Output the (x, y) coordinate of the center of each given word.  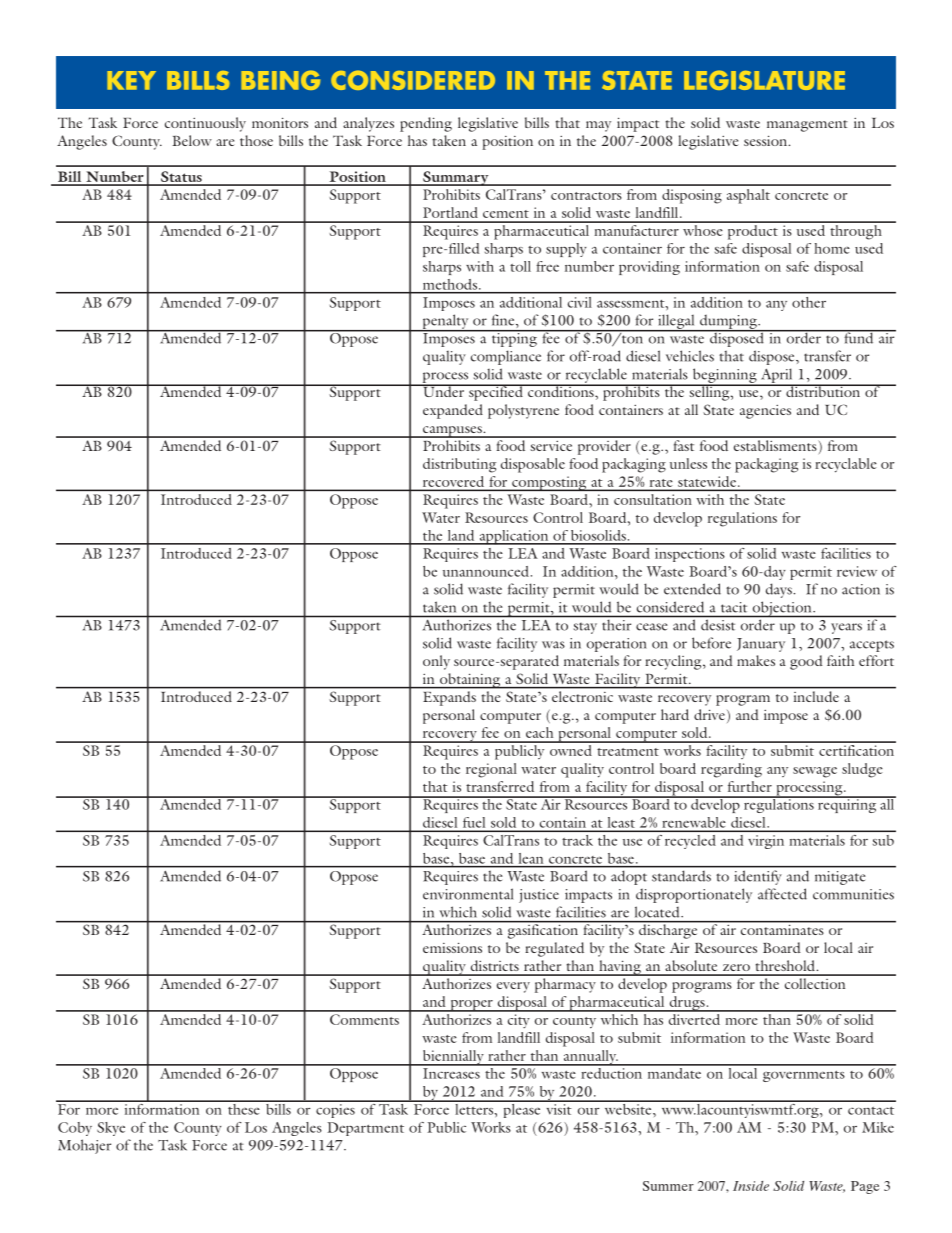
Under (444, 390)
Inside (751, 1186)
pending (426, 124)
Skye (111, 1129)
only (436, 662)
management (807, 126)
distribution (823, 390)
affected (782, 894)
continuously (205, 124)
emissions (452, 947)
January (761, 645)
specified (496, 392)
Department (365, 1129)
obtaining (470, 681)
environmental (468, 894)
